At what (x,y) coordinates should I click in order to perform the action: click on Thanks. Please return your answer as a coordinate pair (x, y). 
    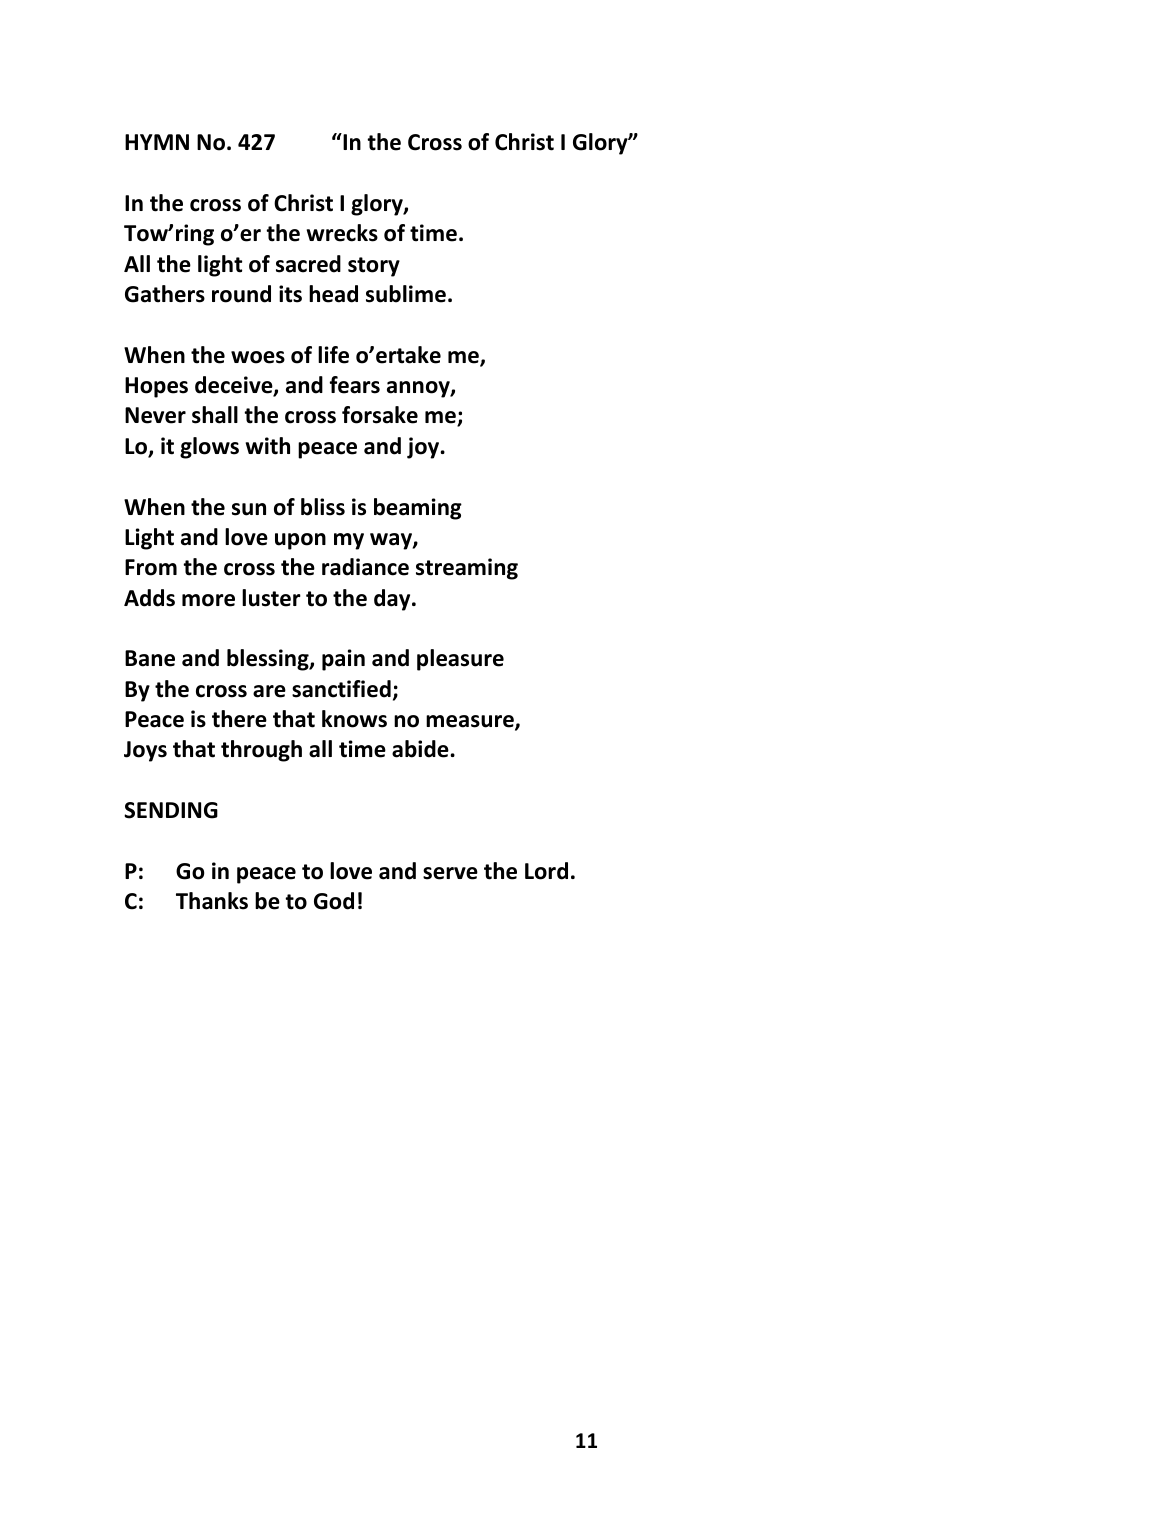
    Looking at the image, I should click on (212, 901).
